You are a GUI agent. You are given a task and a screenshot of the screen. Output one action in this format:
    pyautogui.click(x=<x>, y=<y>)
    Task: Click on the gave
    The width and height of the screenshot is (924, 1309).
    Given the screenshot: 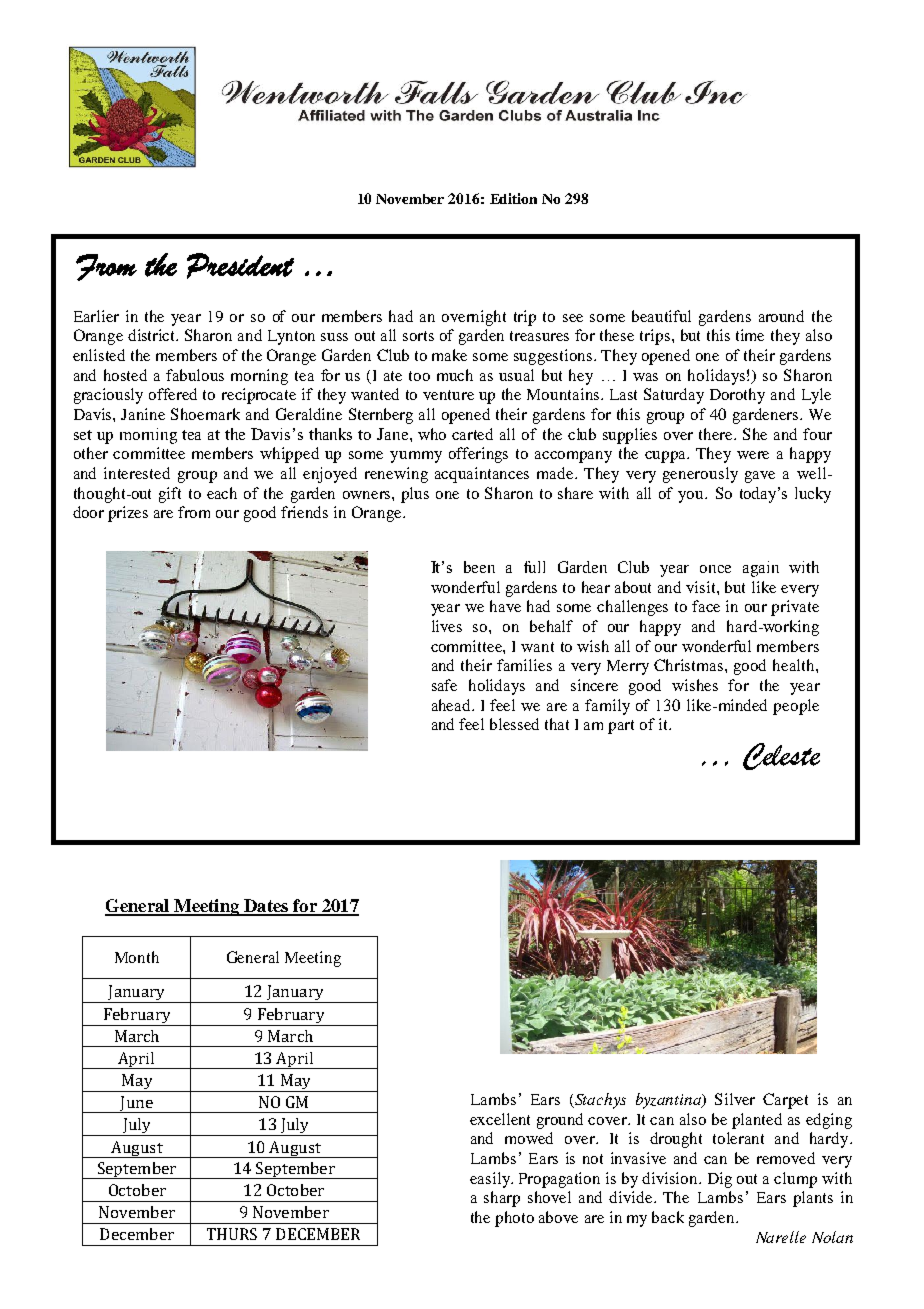 What is the action you would take?
    pyautogui.click(x=760, y=477)
